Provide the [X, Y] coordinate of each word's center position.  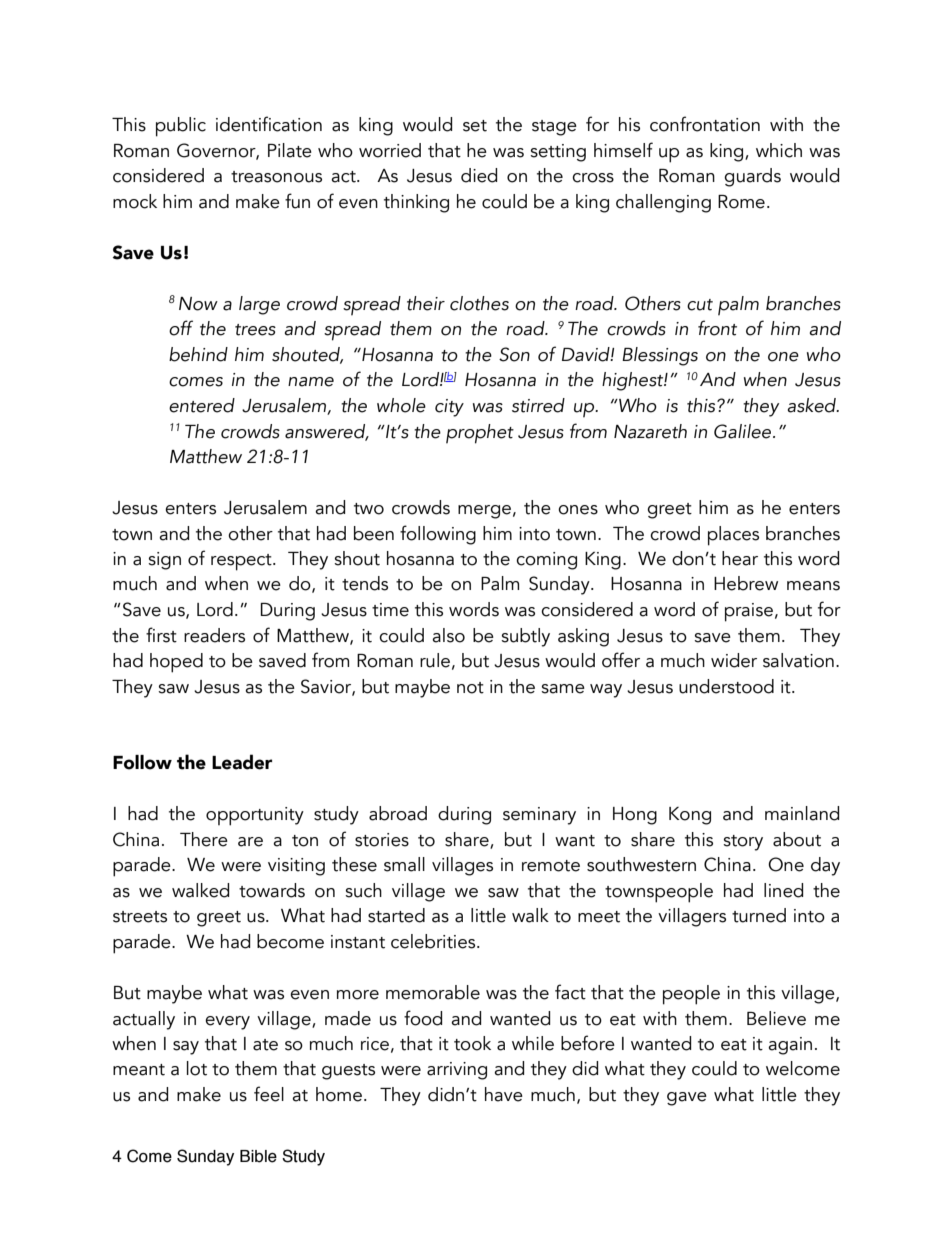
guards [752, 177]
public [181, 127]
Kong [690, 816]
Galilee [744, 431]
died [479, 175]
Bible [258, 1156]
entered [202, 405]
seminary [539, 816]
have [504, 1094]
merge [484, 512]
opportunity [255, 816]
